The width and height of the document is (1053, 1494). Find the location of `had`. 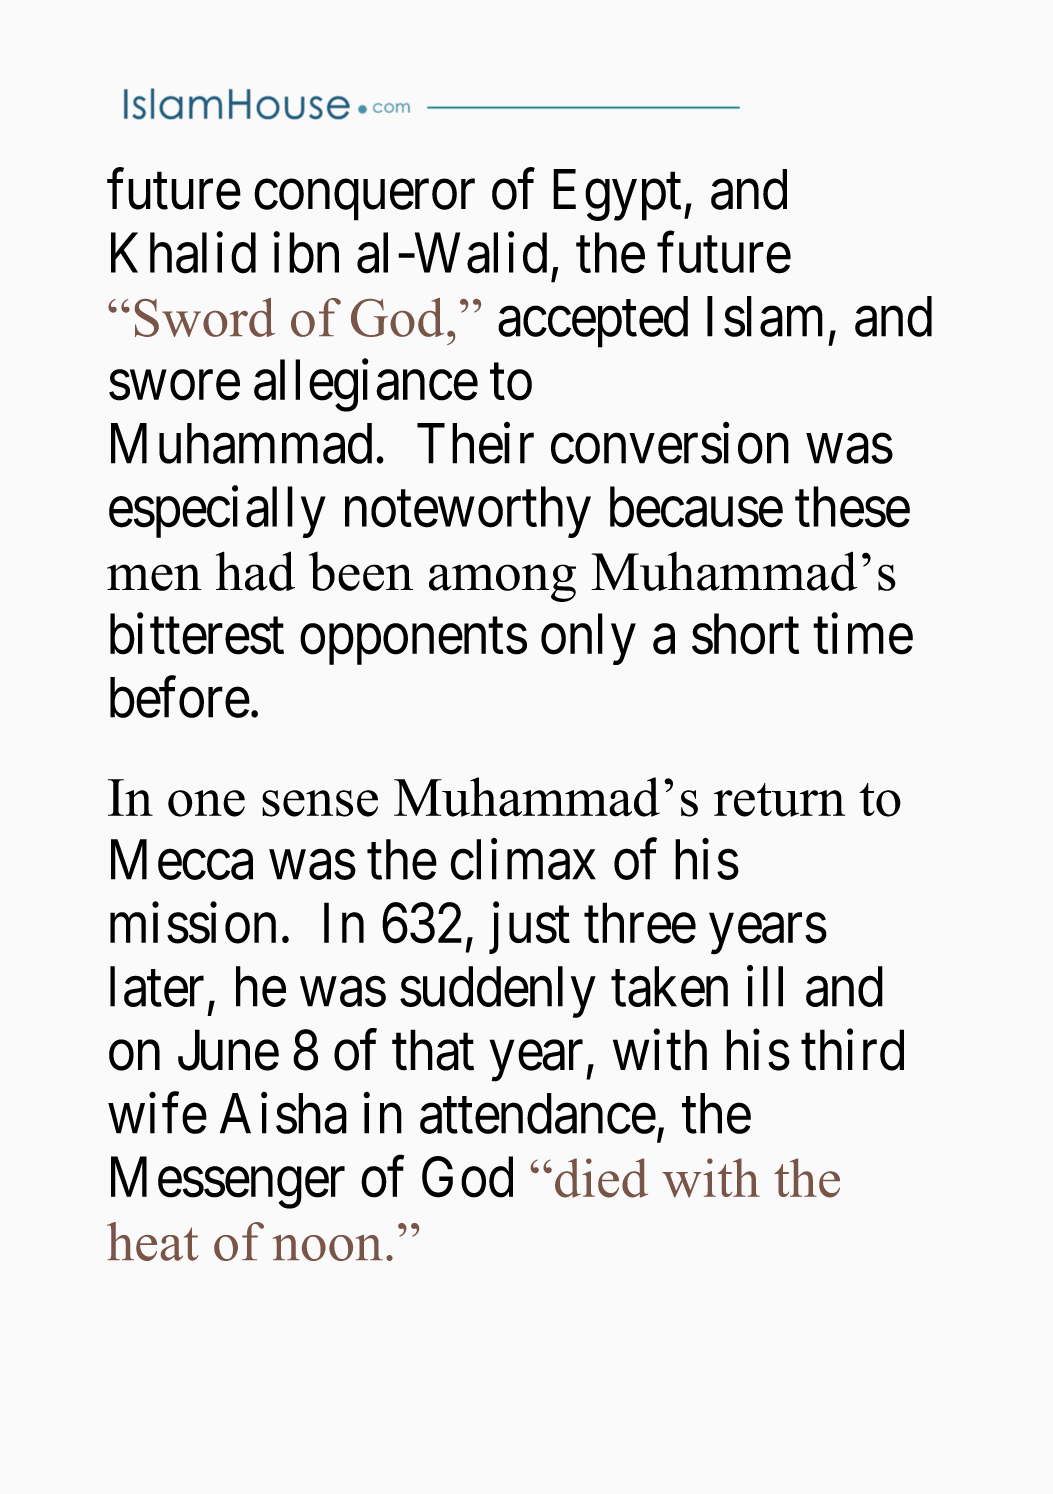

had is located at coordinates (255, 571).
